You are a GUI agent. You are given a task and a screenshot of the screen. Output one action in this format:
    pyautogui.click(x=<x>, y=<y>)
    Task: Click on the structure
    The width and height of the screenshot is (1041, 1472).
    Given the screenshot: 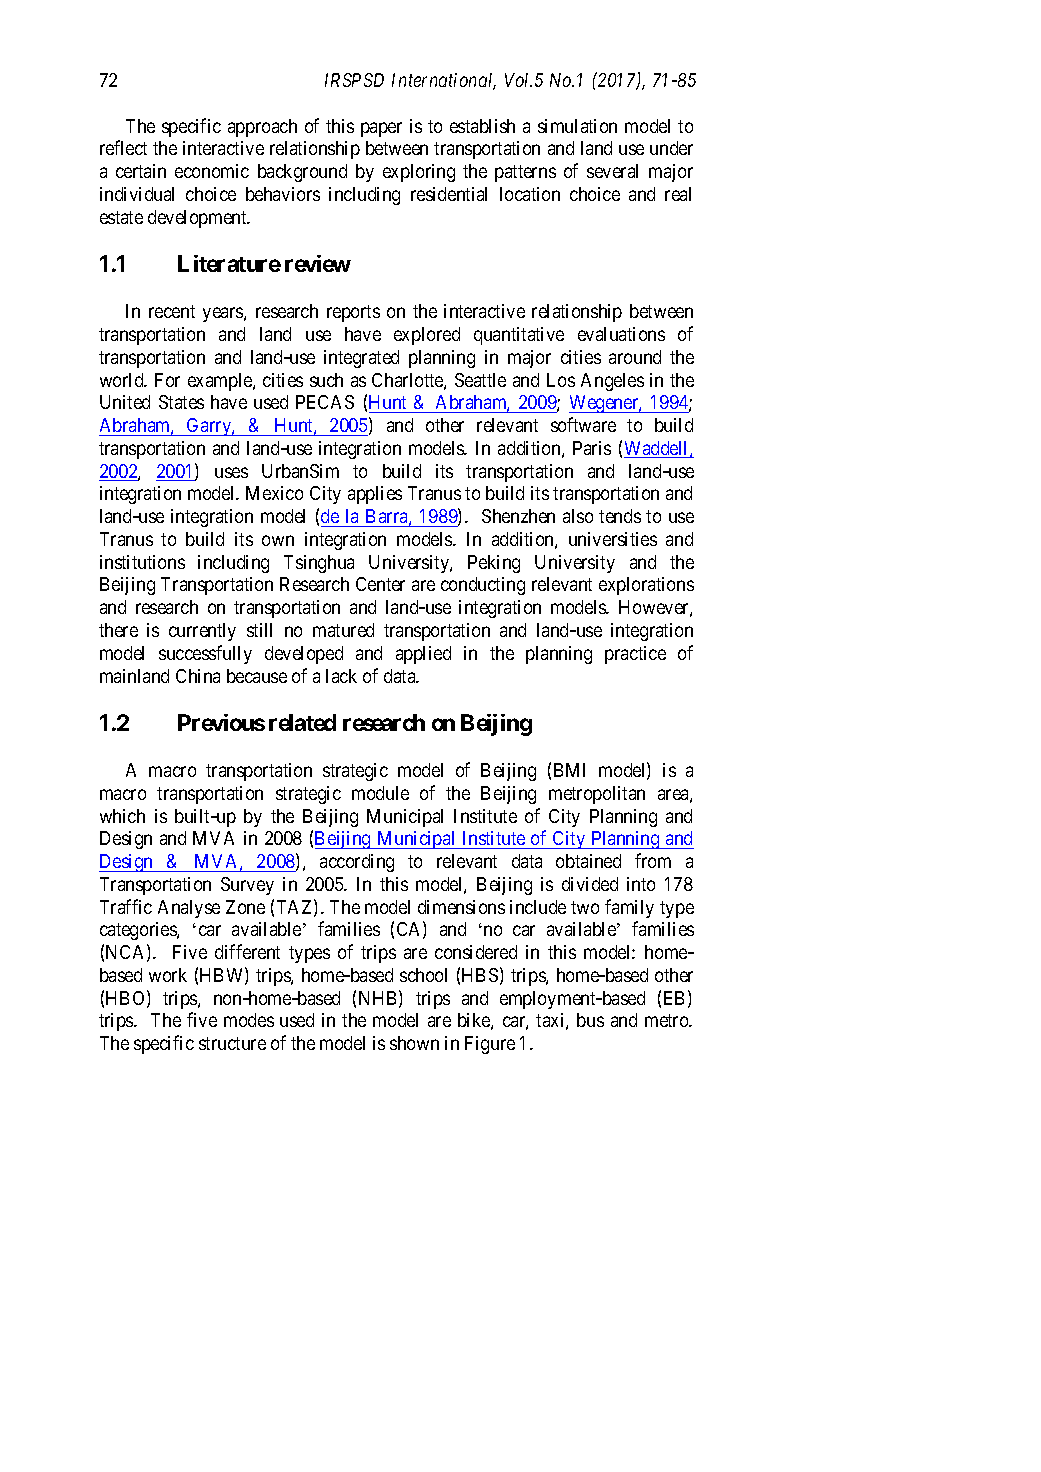 What is the action you would take?
    pyautogui.click(x=232, y=1043)
